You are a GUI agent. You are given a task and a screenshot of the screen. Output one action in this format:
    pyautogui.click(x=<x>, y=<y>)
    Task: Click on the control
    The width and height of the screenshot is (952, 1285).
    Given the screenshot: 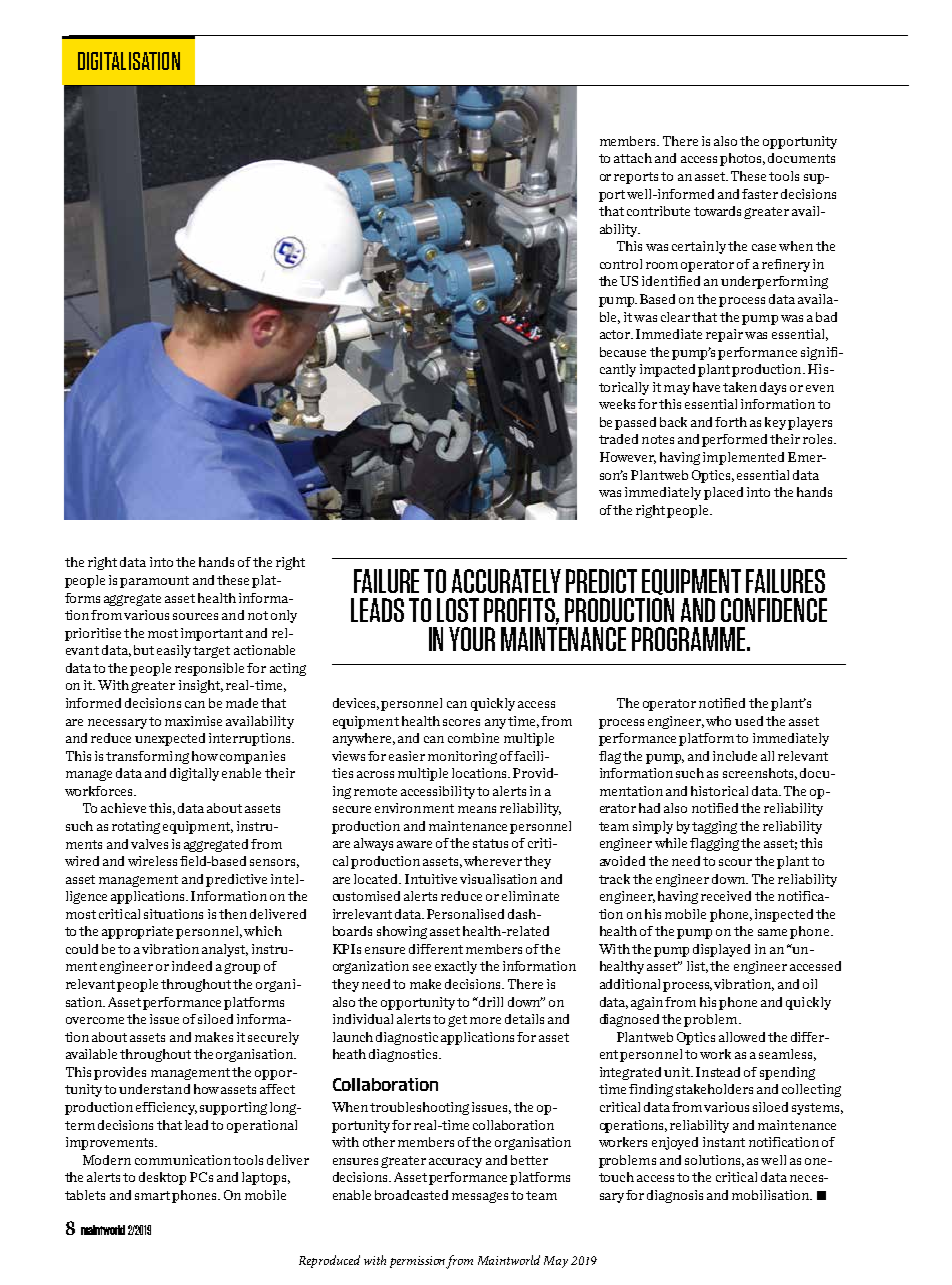 What is the action you would take?
    pyautogui.click(x=621, y=264)
